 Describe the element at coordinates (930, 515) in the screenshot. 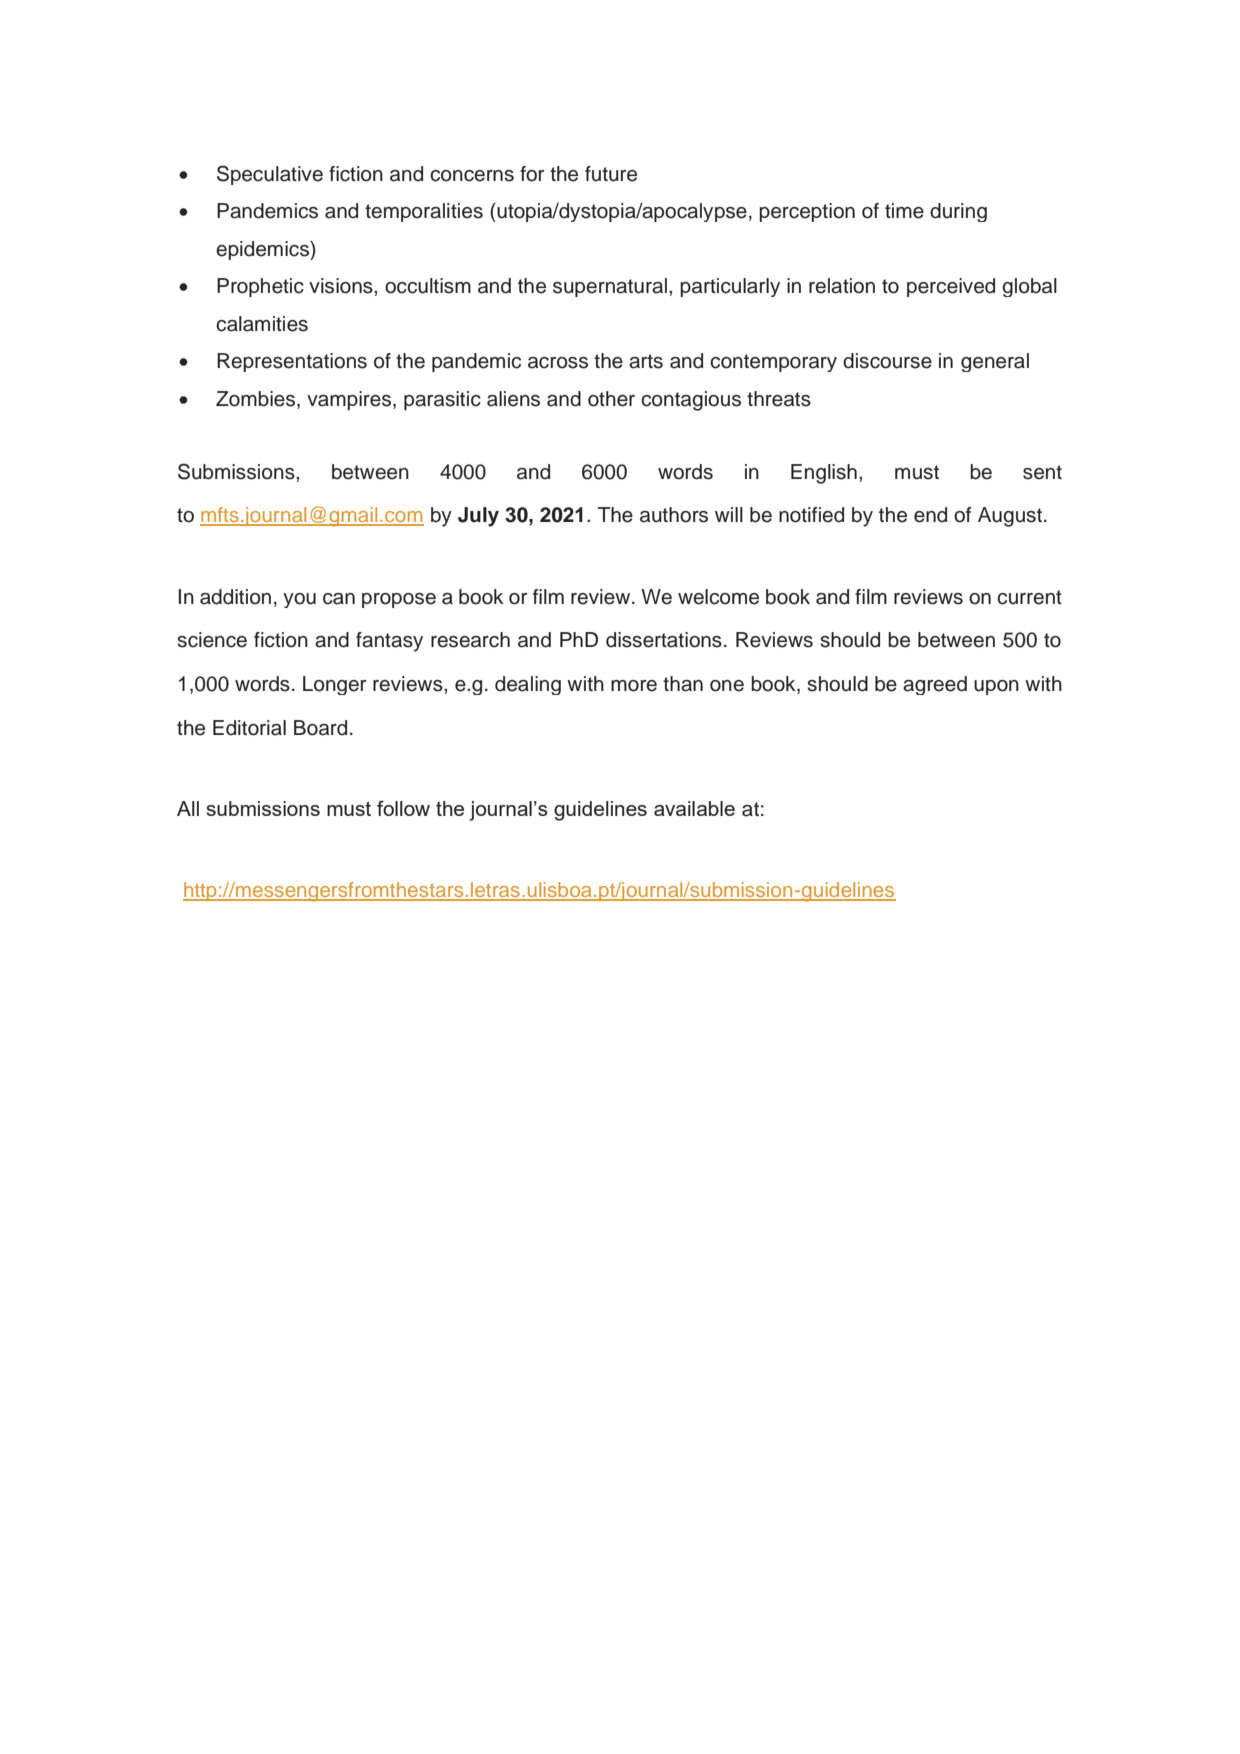

I see `end` at that location.
